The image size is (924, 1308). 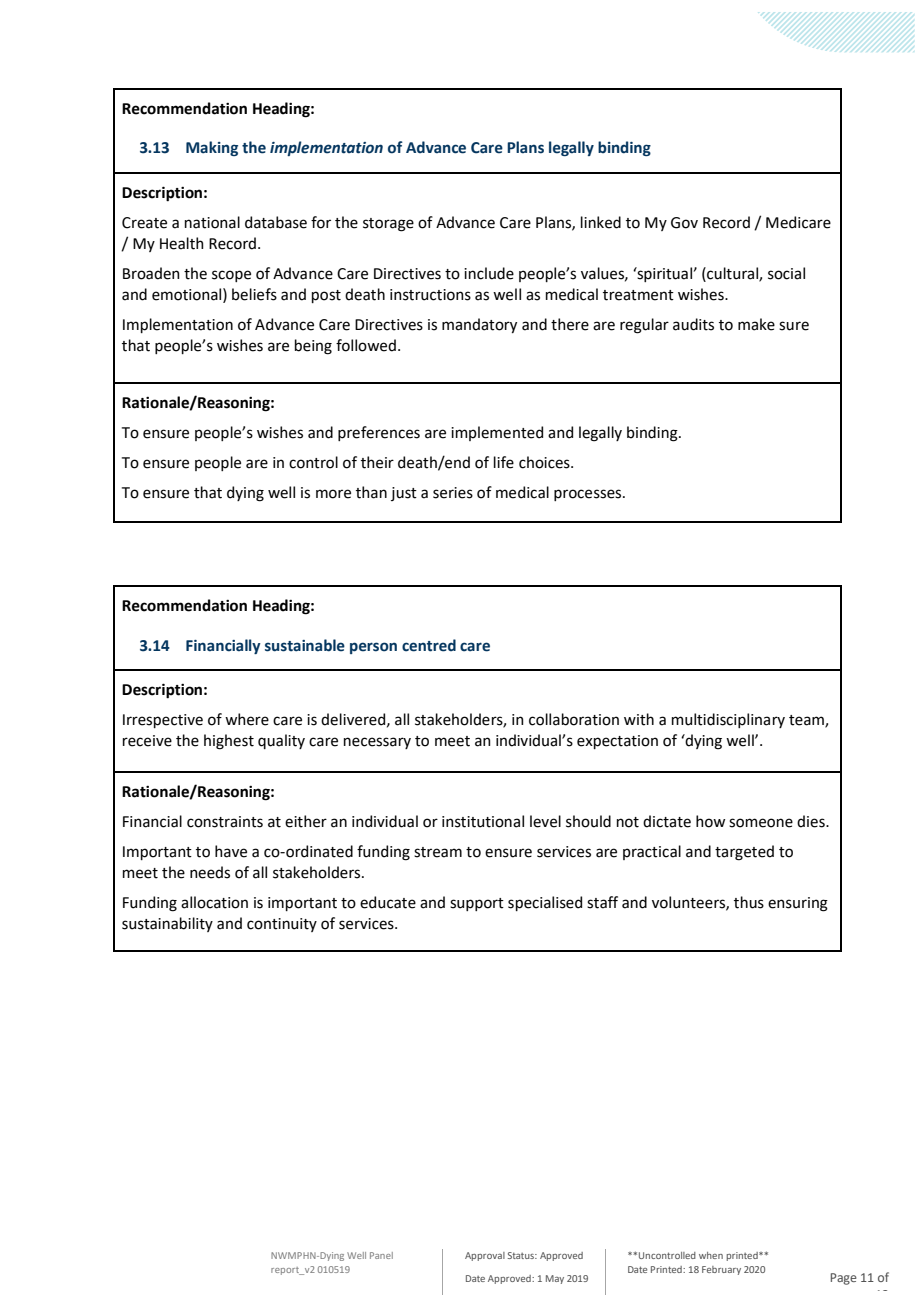 What do you see at coordinates (684, 223) in the screenshot?
I see `Gov` at bounding box center [684, 223].
